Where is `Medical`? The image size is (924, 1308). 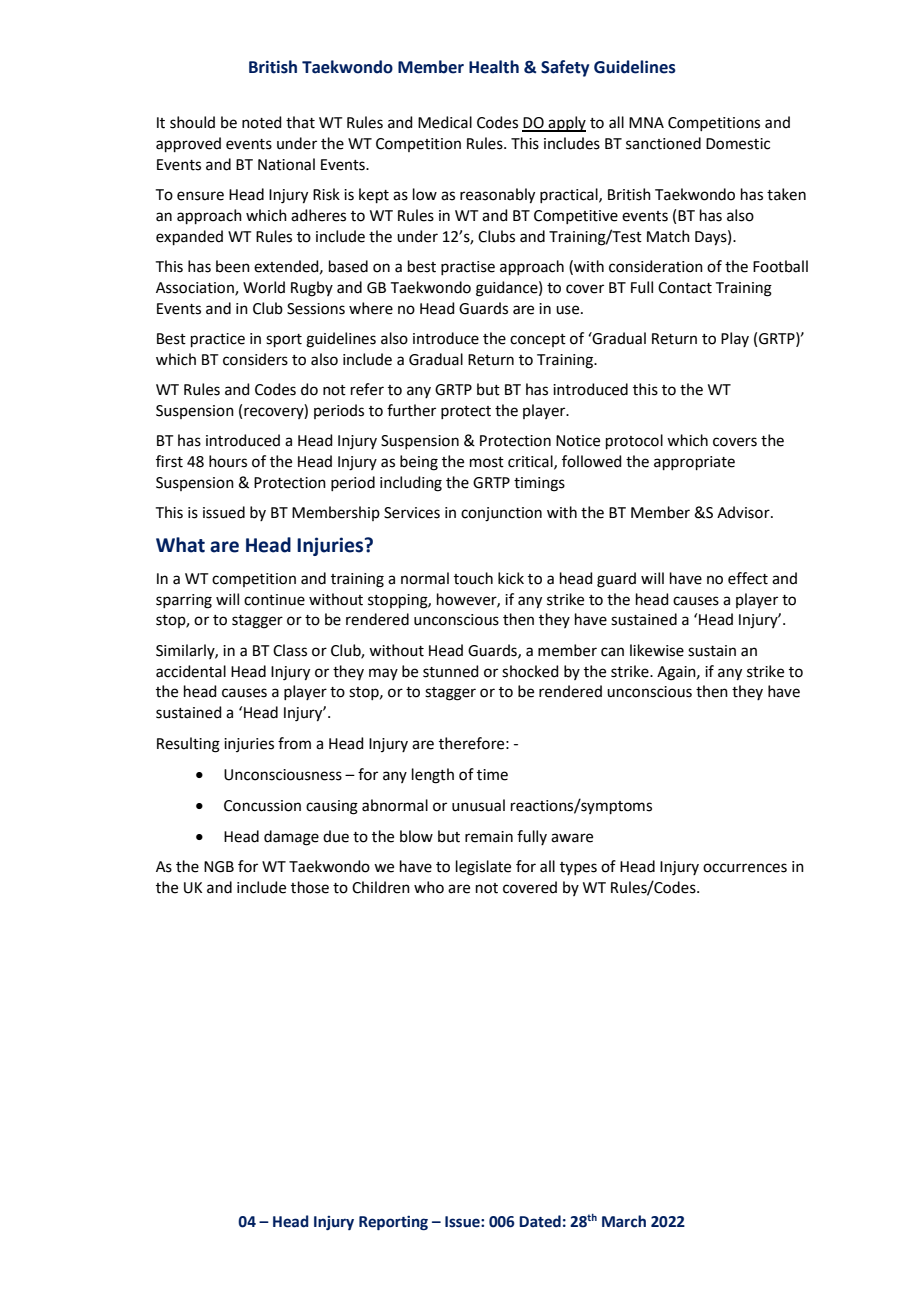
Medical is located at coordinates (445, 122).
